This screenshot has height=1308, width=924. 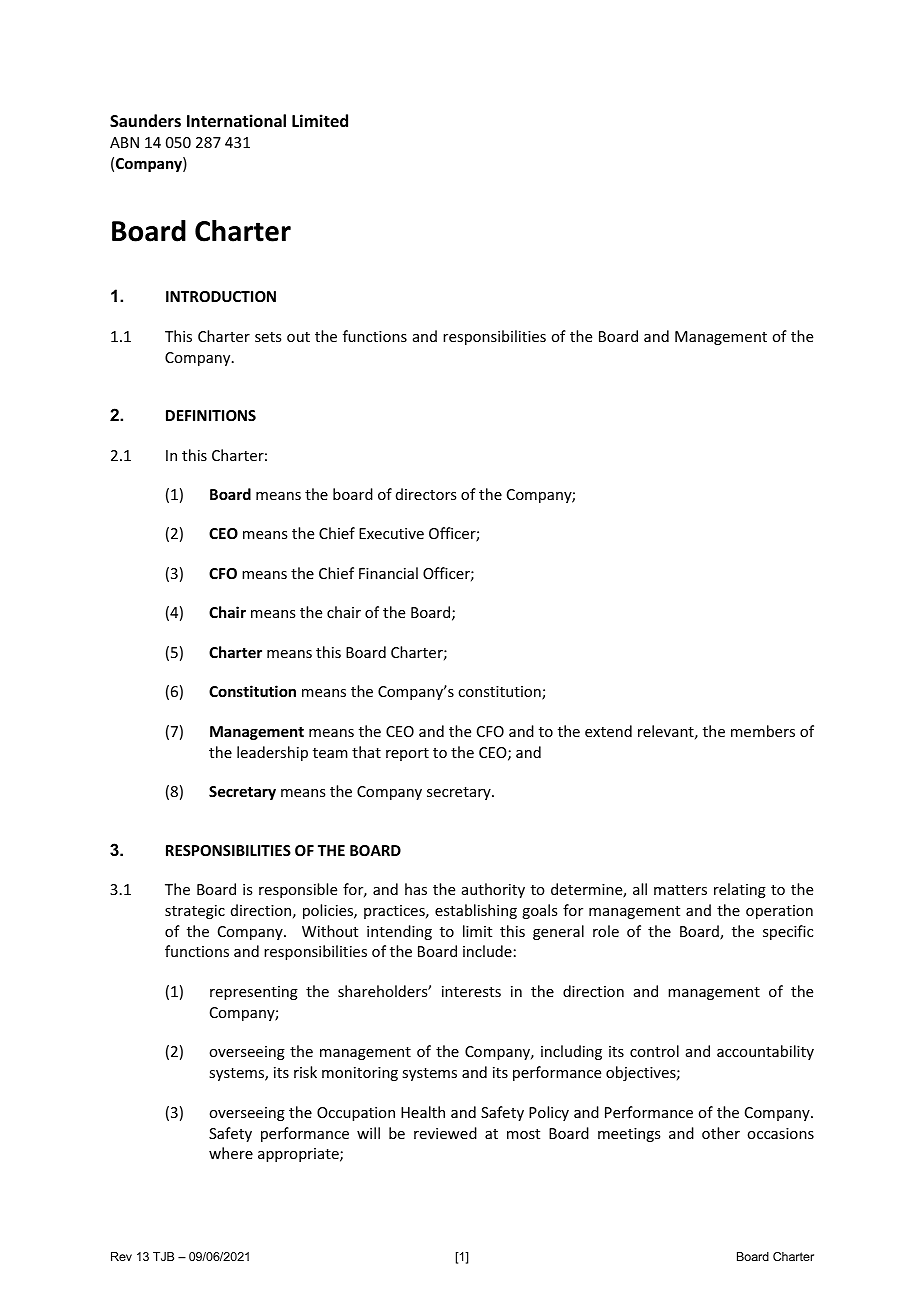 What do you see at coordinates (493, 890) in the screenshot?
I see `authority` at bounding box center [493, 890].
